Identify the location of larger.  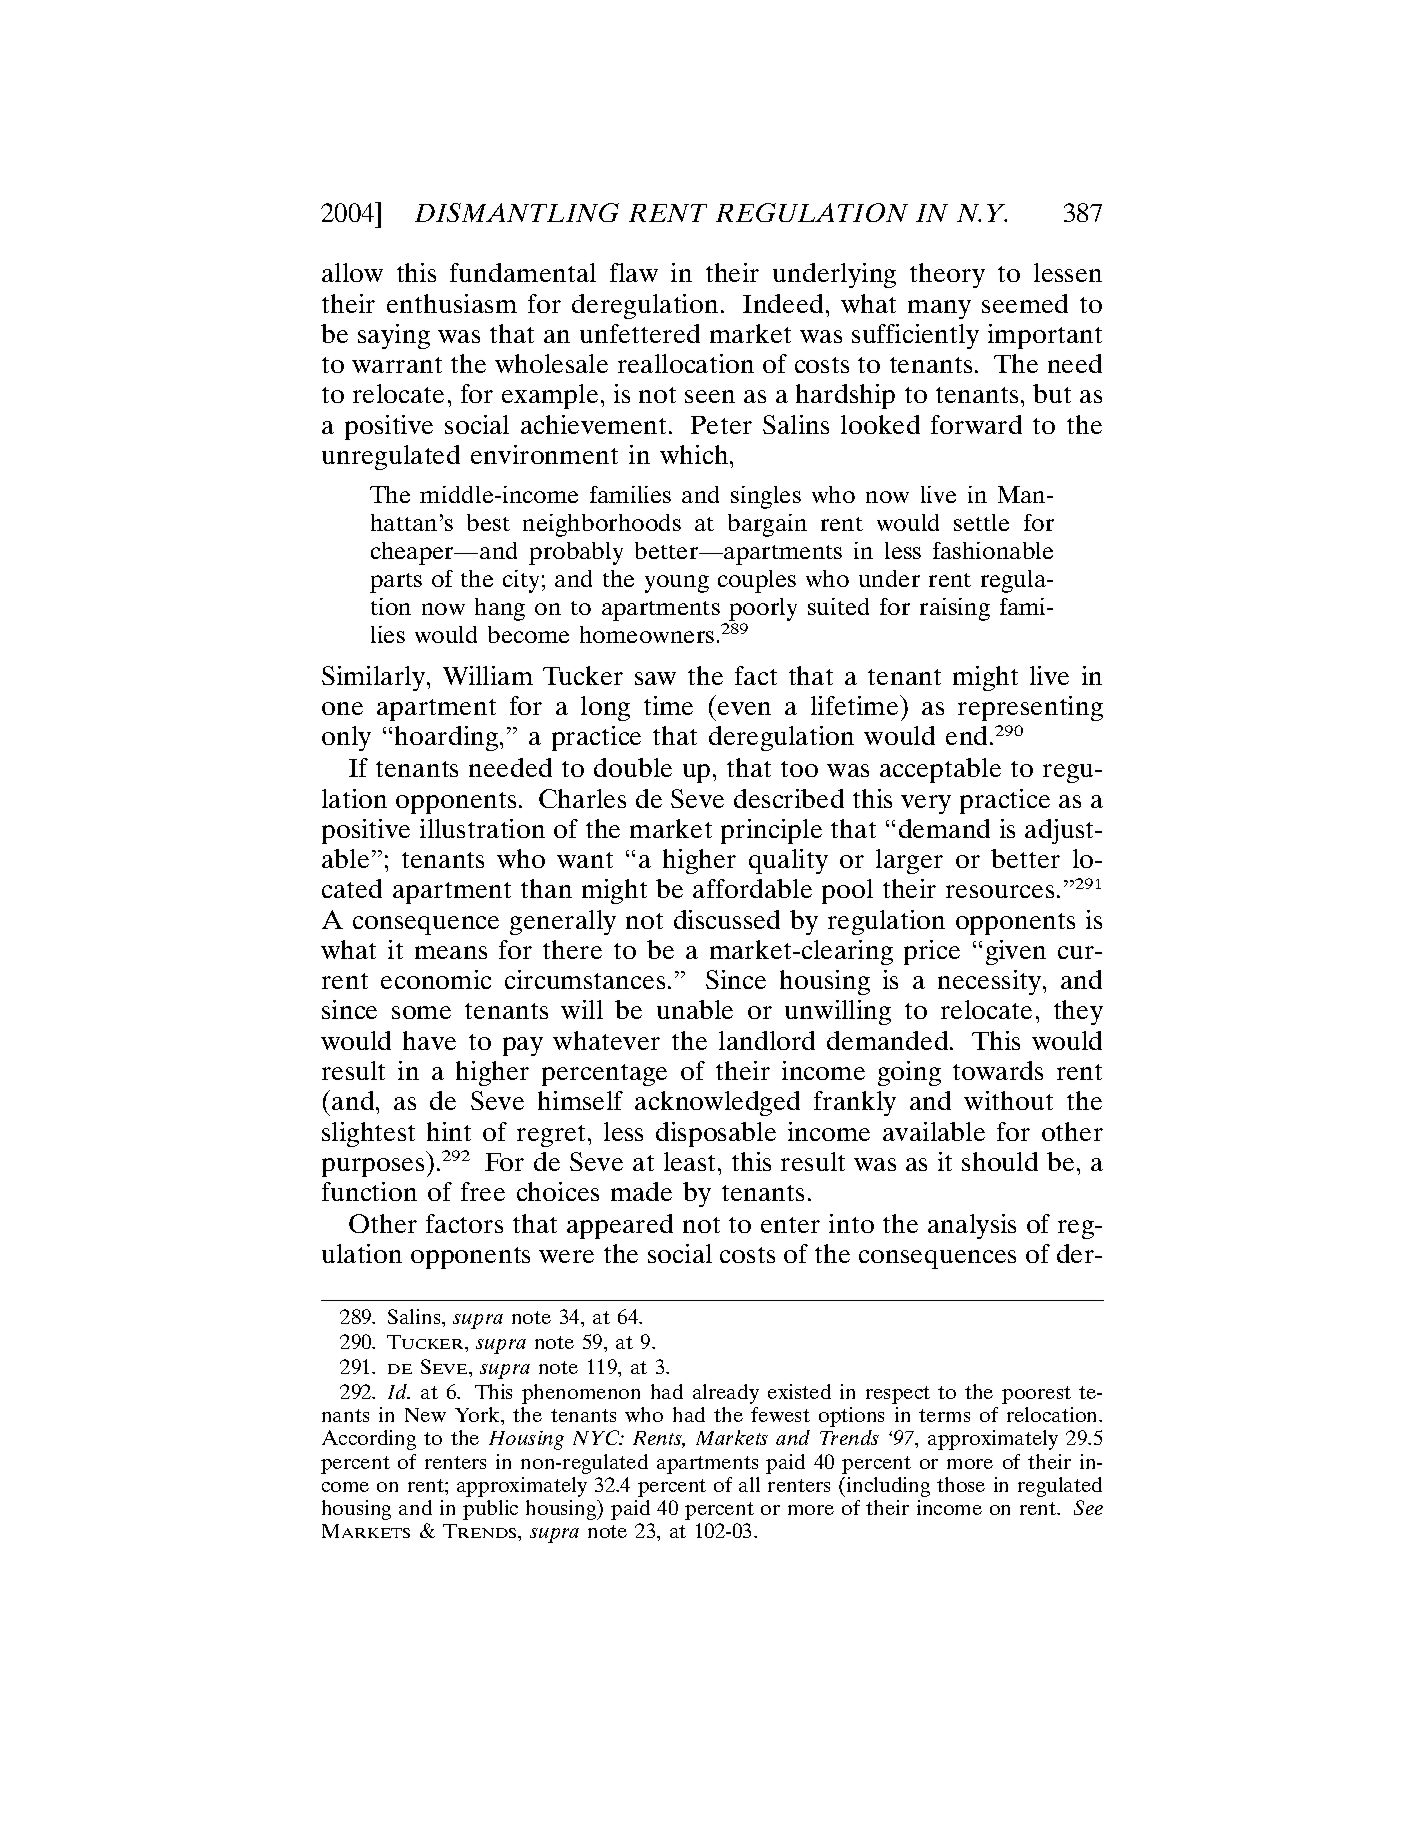
(909, 861).
